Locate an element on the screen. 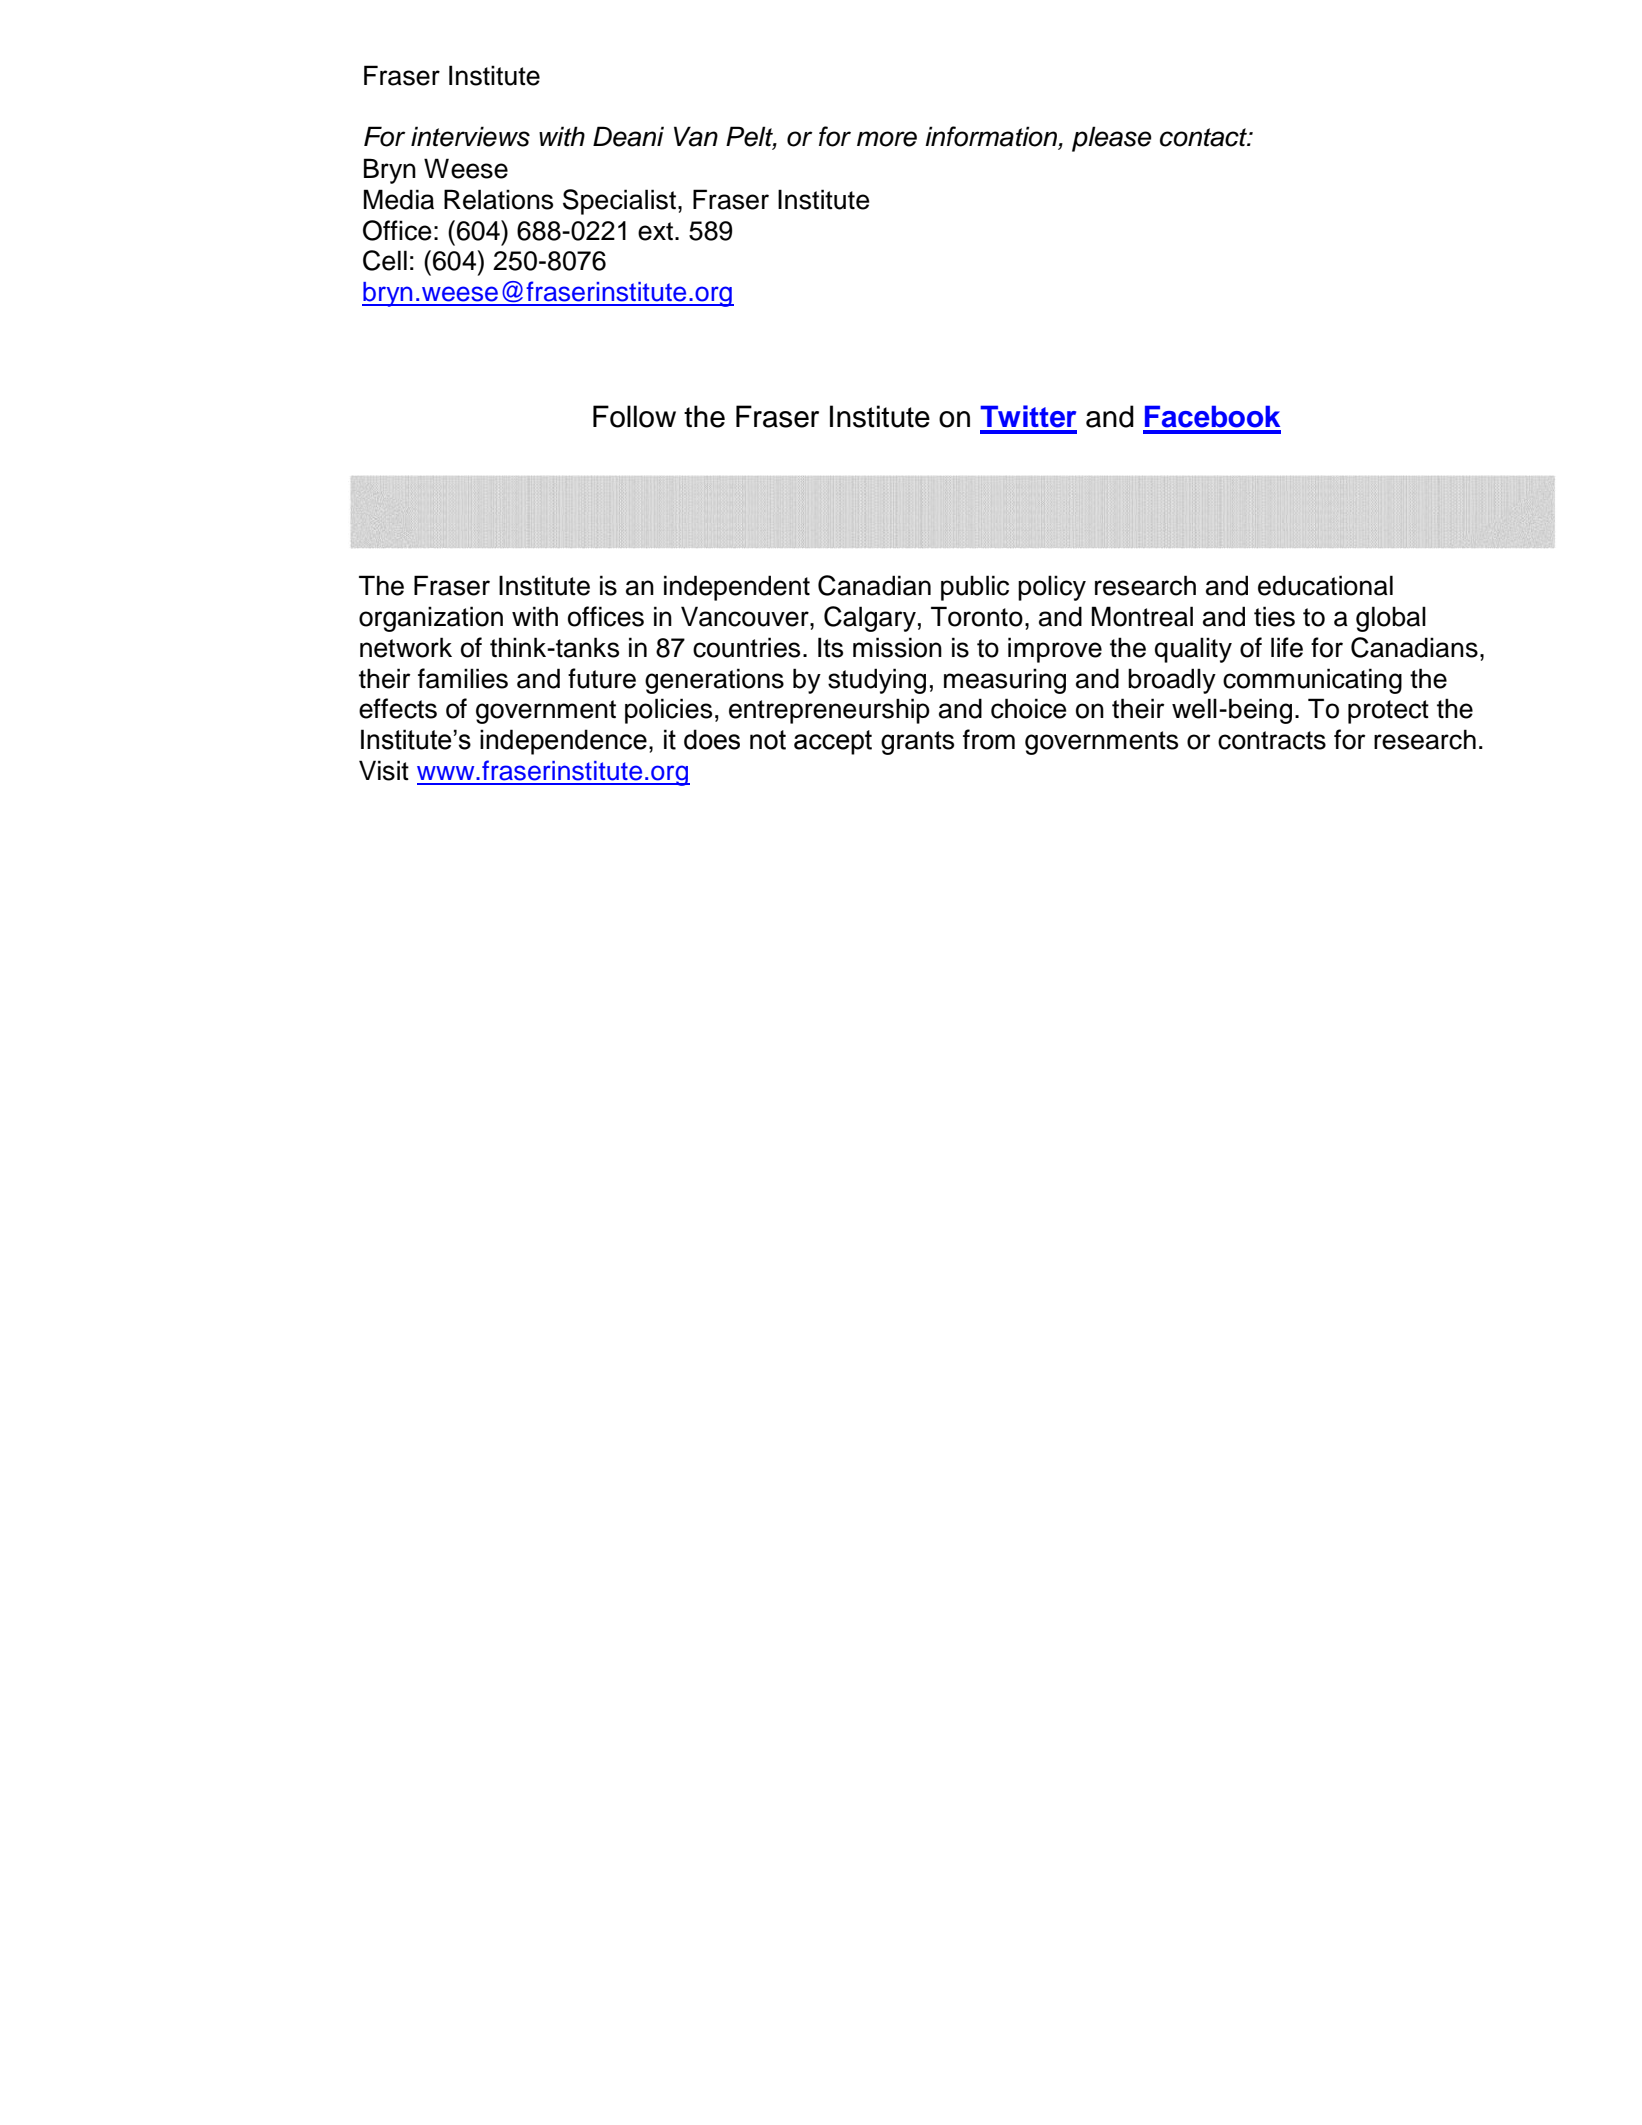  Toronto is located at coordinates (977, 616).
